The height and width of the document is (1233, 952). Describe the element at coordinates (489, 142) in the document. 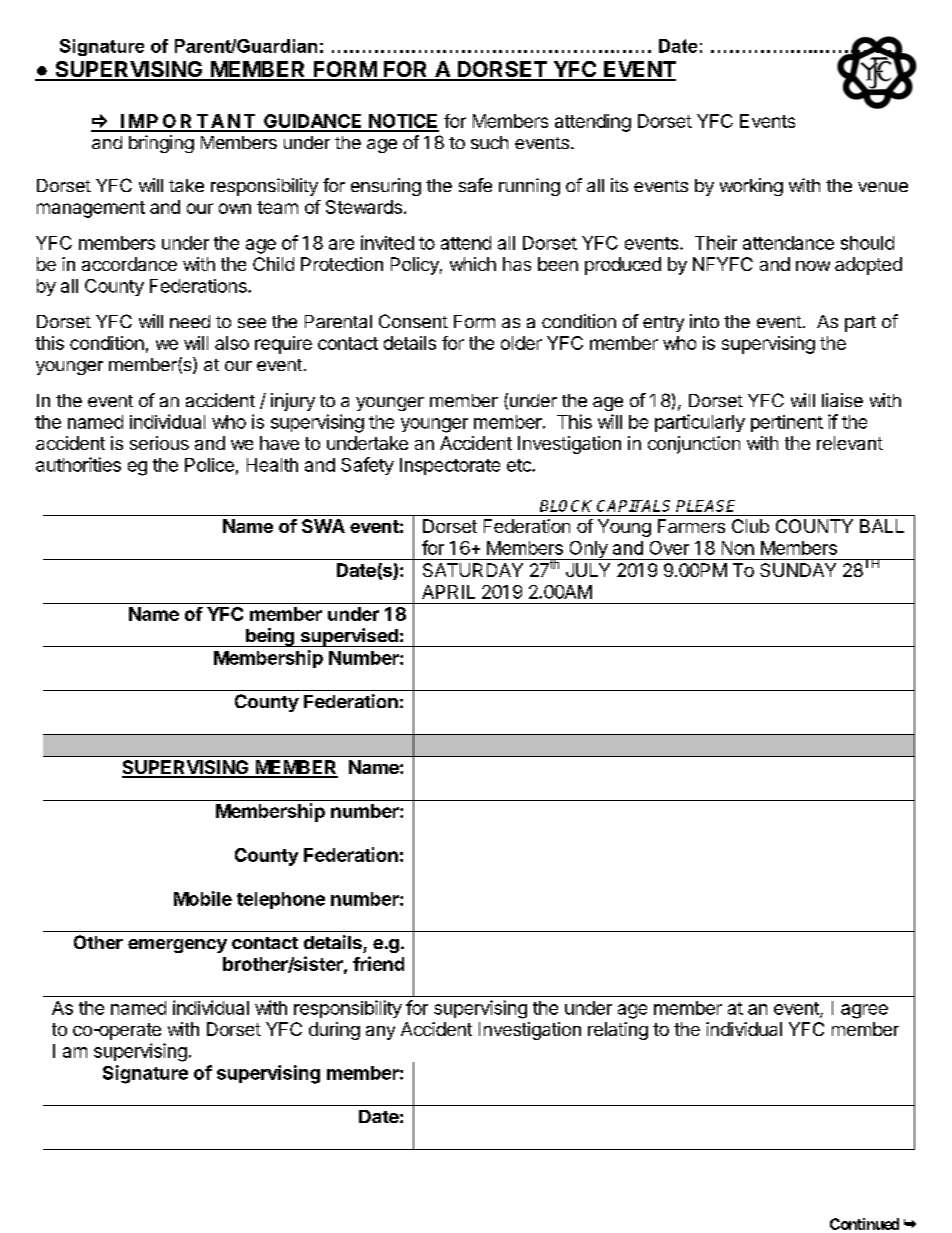

I see `such` at that location.
